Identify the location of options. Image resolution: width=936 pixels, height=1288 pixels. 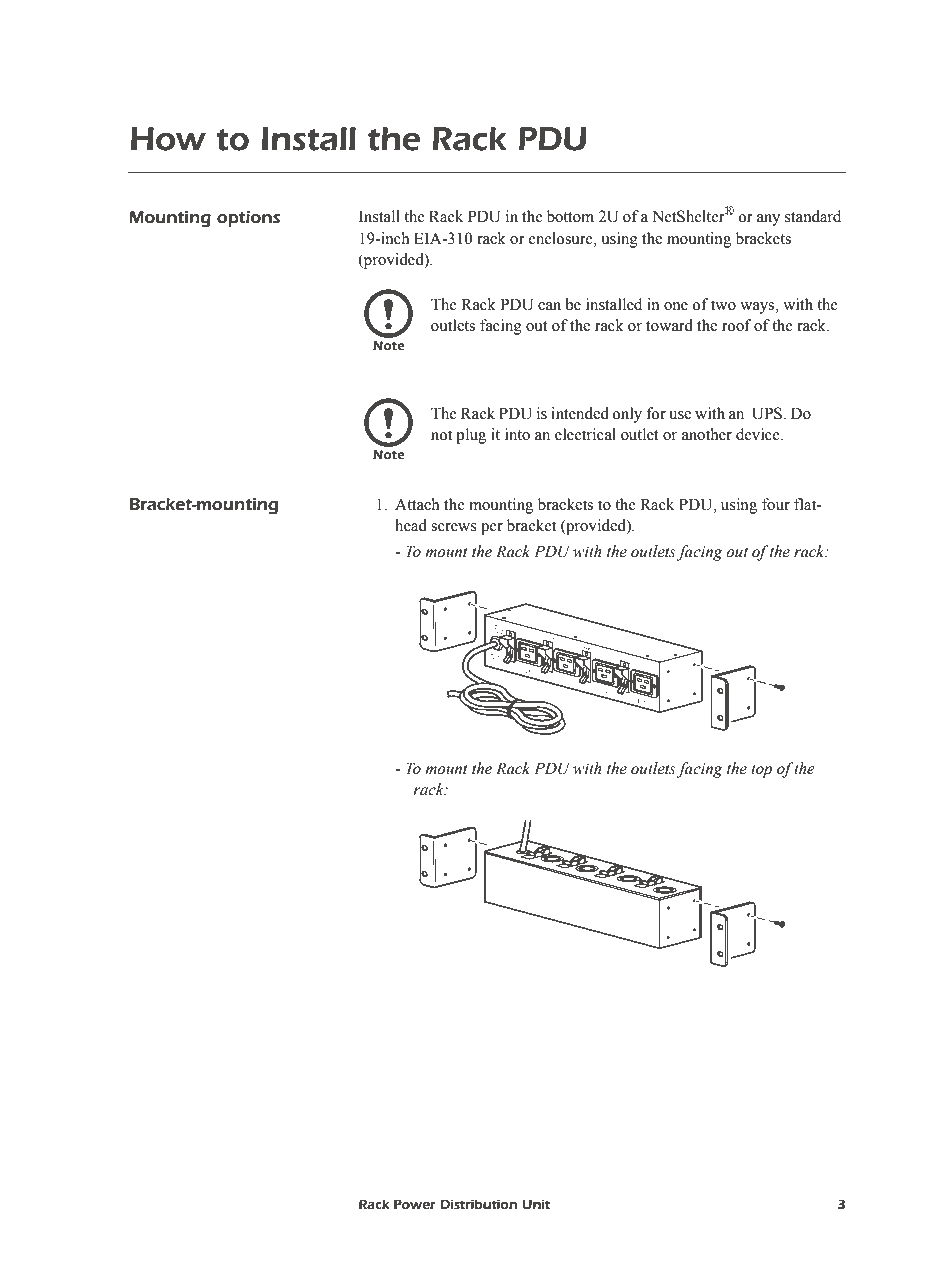
(248, 219).
